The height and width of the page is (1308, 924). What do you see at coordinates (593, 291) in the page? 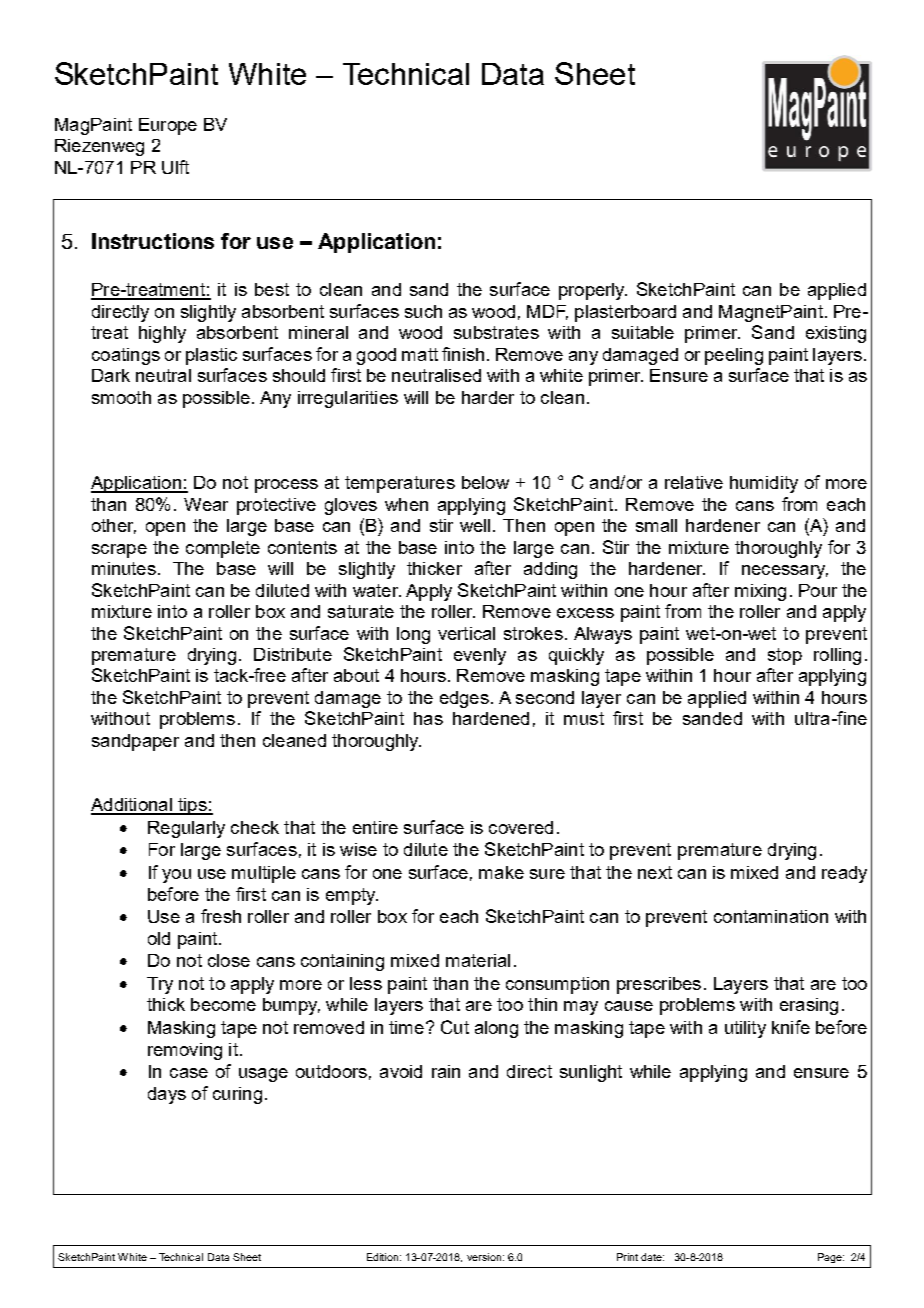
I see `properly` at bounding box center [593, 291].
